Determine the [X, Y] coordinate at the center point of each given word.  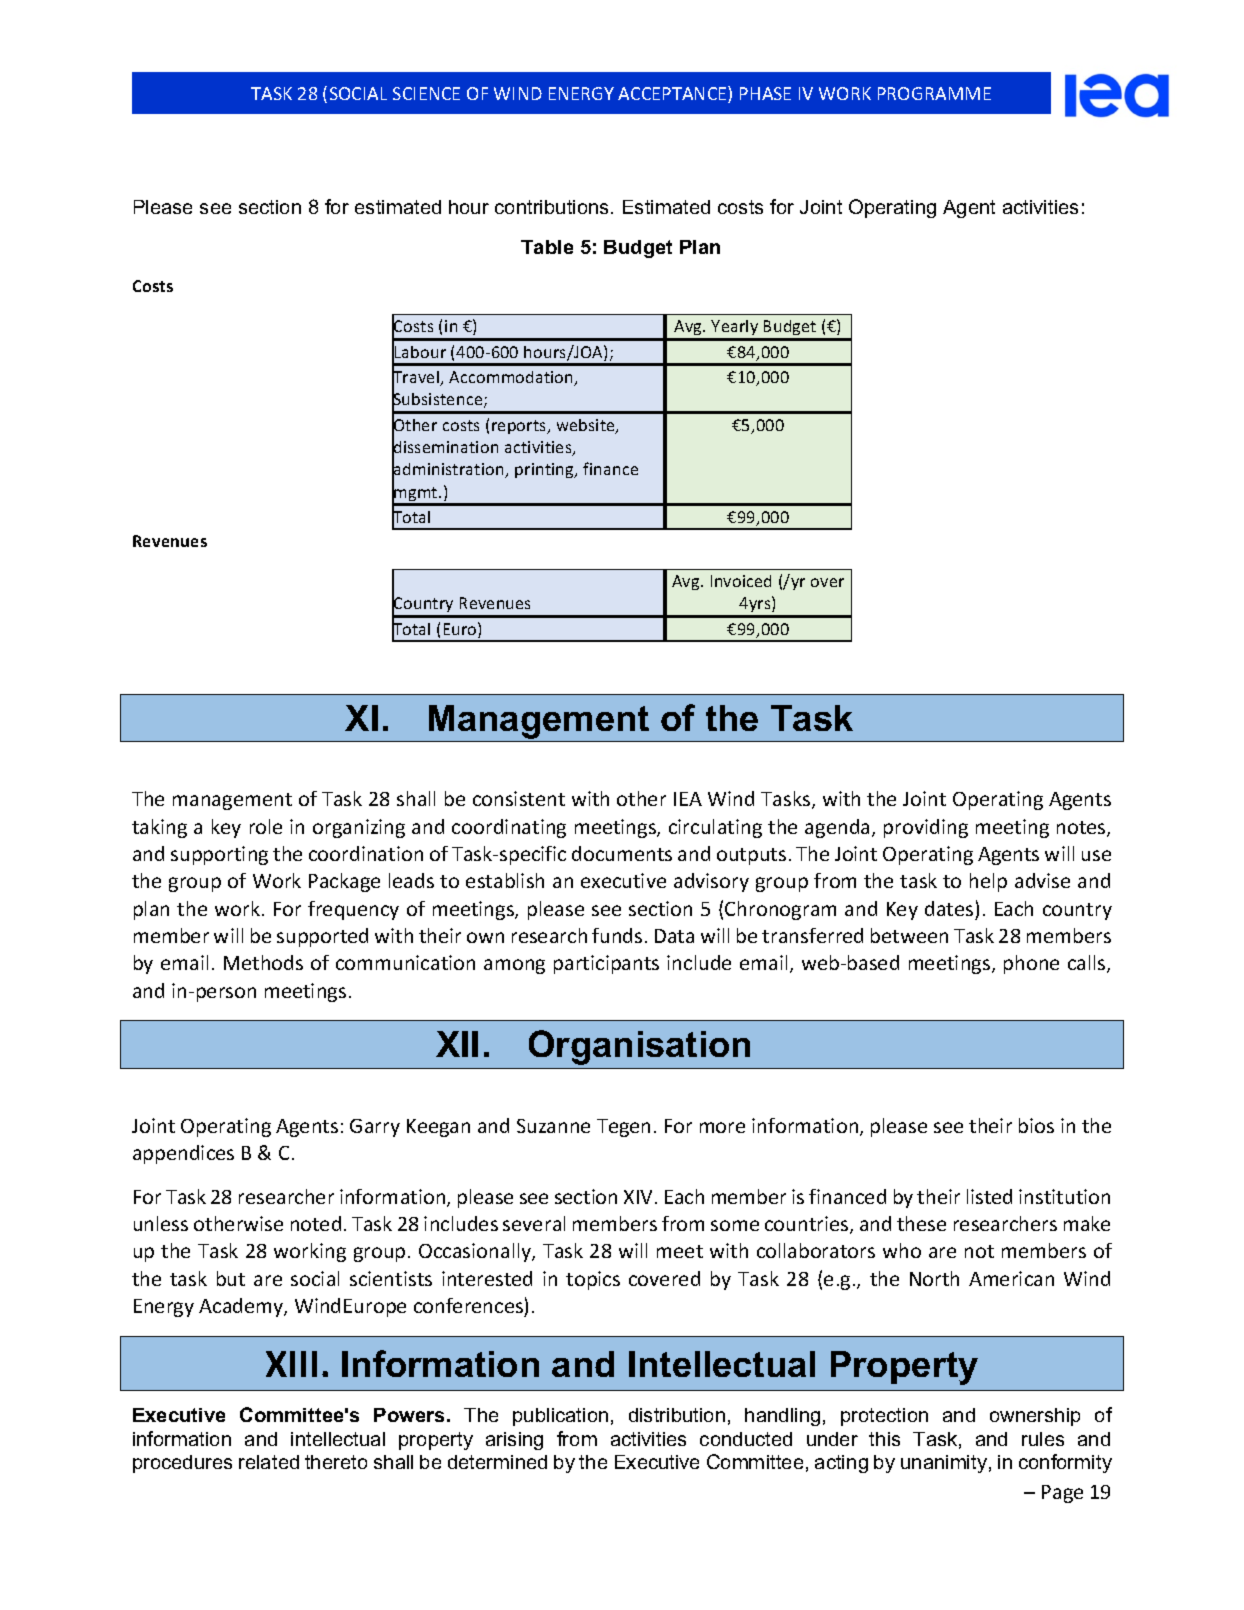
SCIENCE [426, 93]
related [269, 1462]
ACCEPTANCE [673, 94]
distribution [677, 1415]
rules [1043, 1439]
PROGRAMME [934, 93]
